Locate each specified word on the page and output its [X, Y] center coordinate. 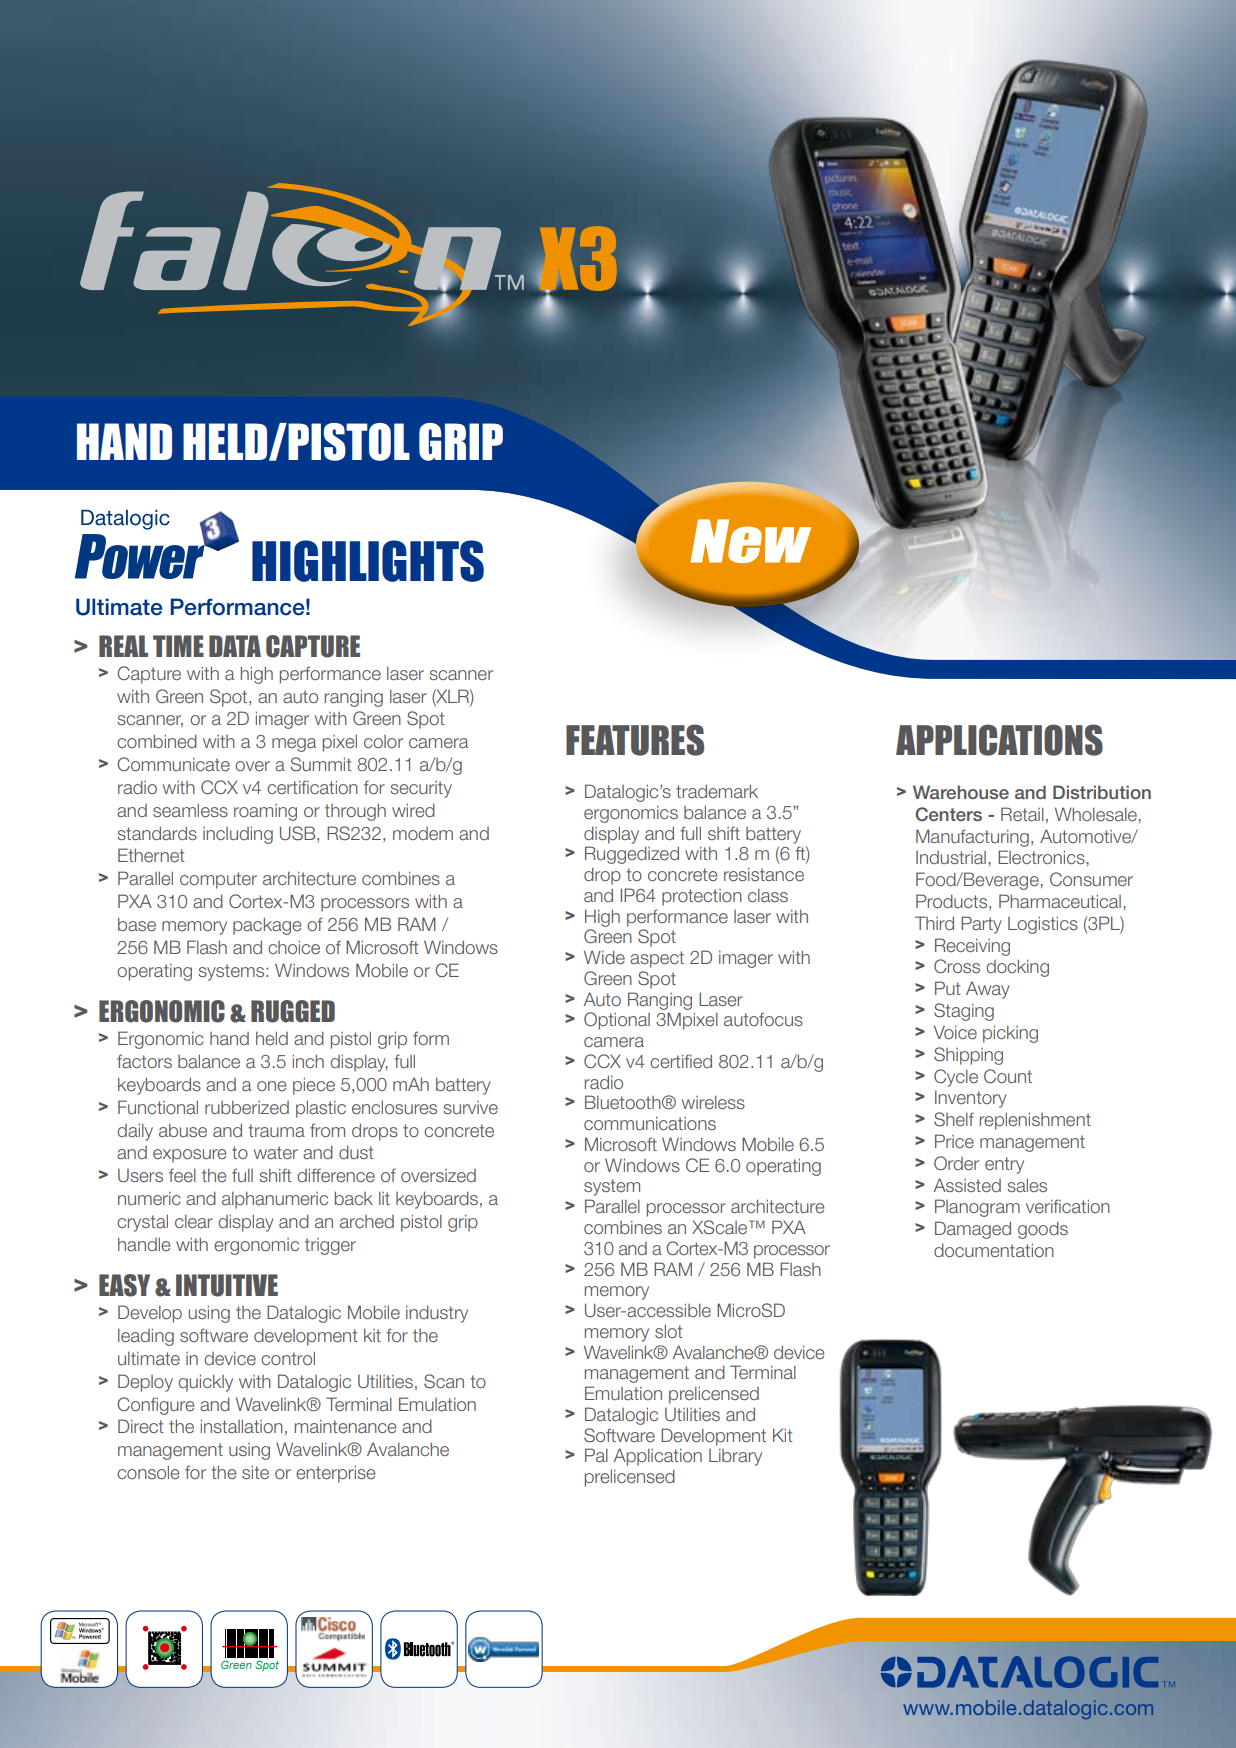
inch [308, 1061]
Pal [596, 1455]
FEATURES [635, 740]
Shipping [968, 1056]
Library [735, 1457]
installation [242, 1426]
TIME [178, 646]
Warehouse [961, 792]
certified [681, 1061]
